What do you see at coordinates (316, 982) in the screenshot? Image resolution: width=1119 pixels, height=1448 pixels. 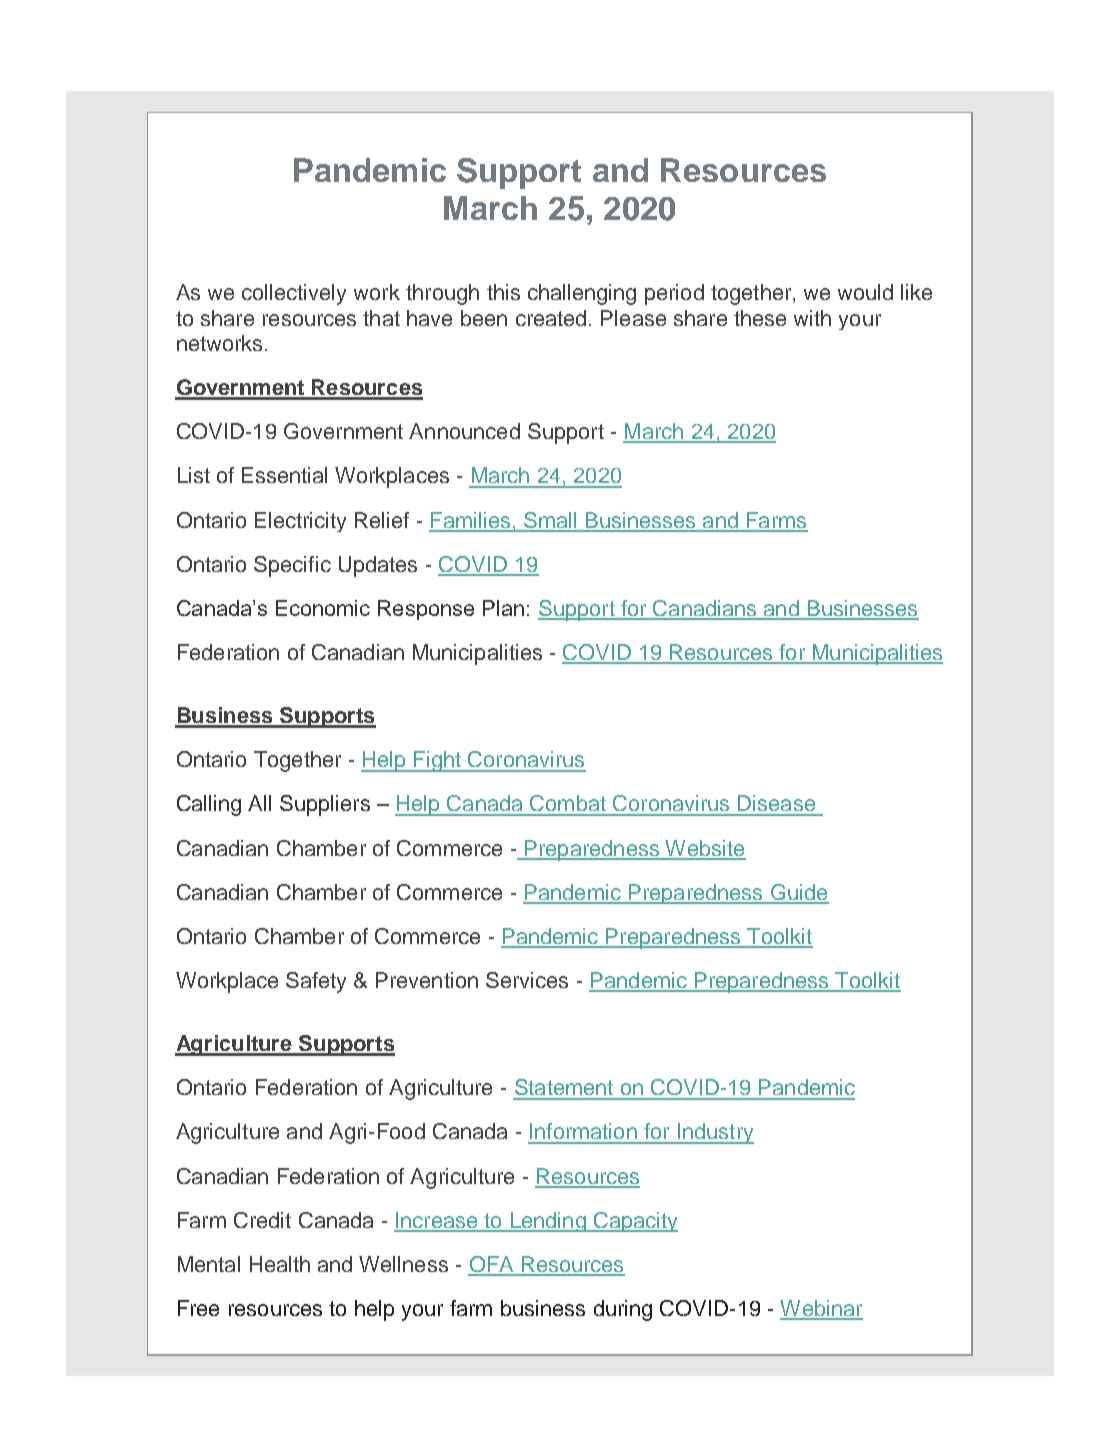 I see `Safety` at bounding box center [316, 982].
